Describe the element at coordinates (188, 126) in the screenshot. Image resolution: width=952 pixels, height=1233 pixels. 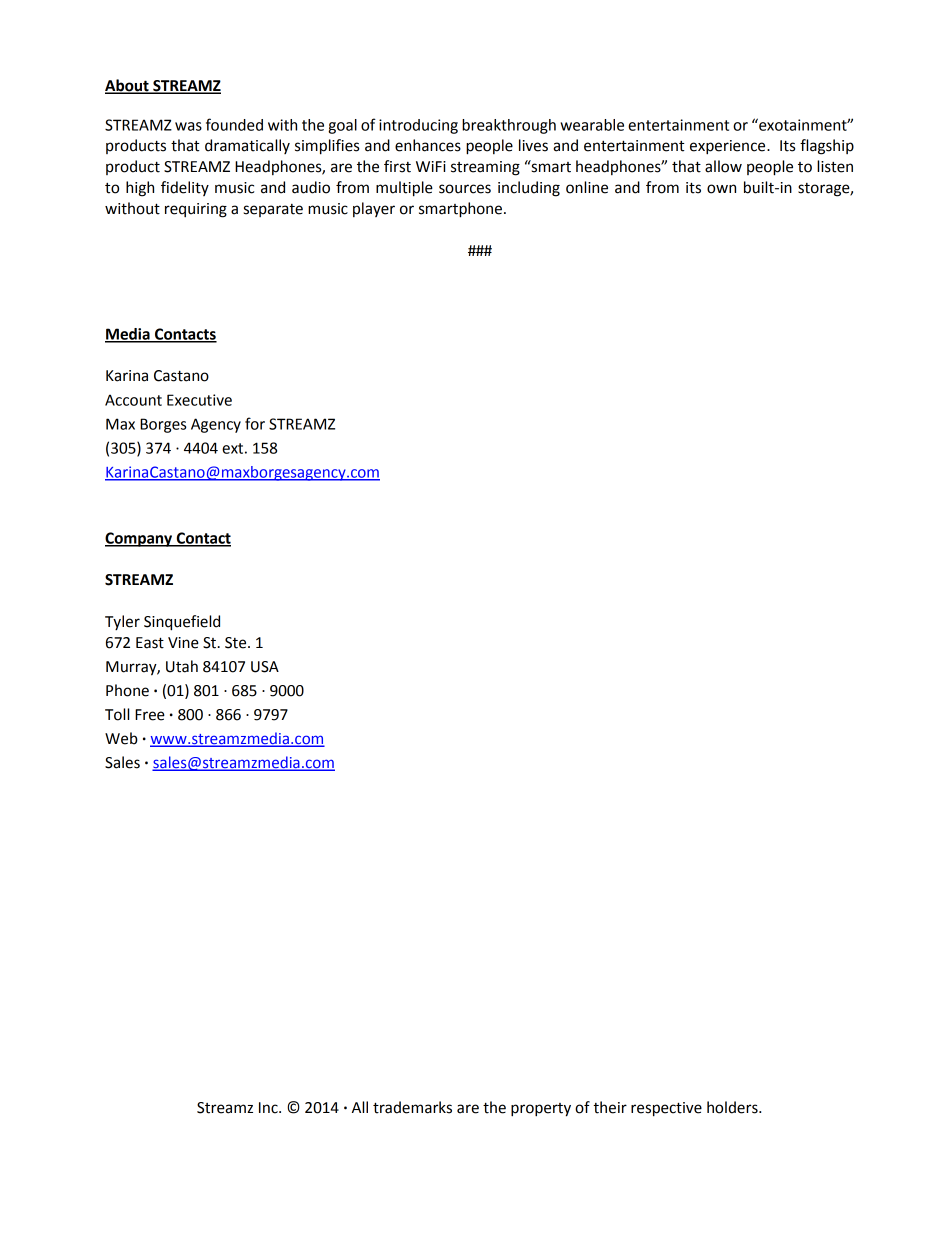
I see `was` at that location.
